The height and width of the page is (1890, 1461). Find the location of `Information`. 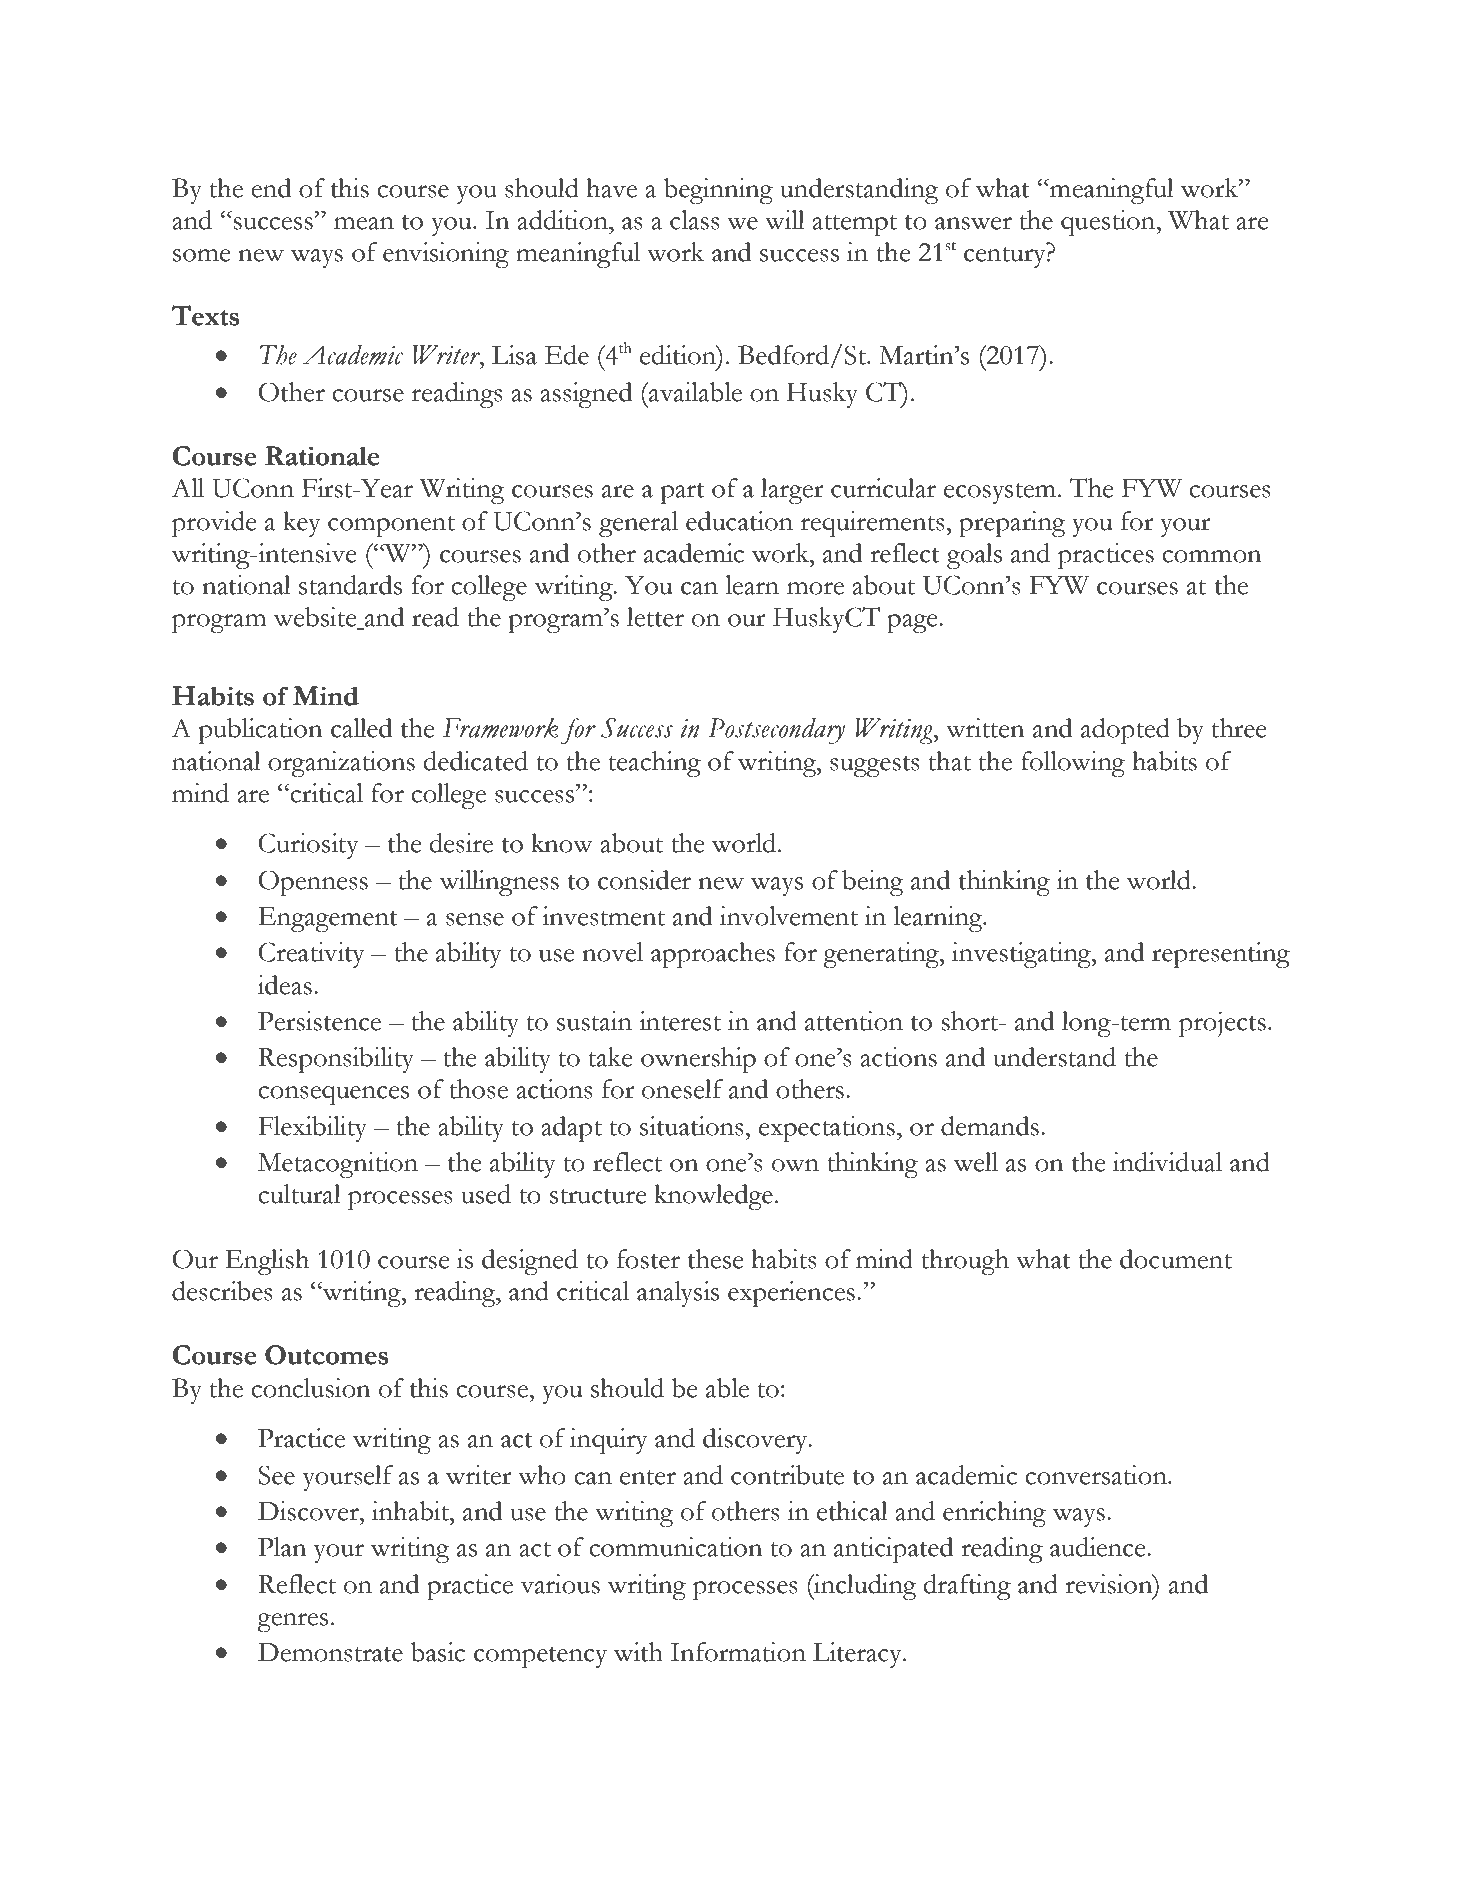

Information is located at coordinates (738, 1652).
